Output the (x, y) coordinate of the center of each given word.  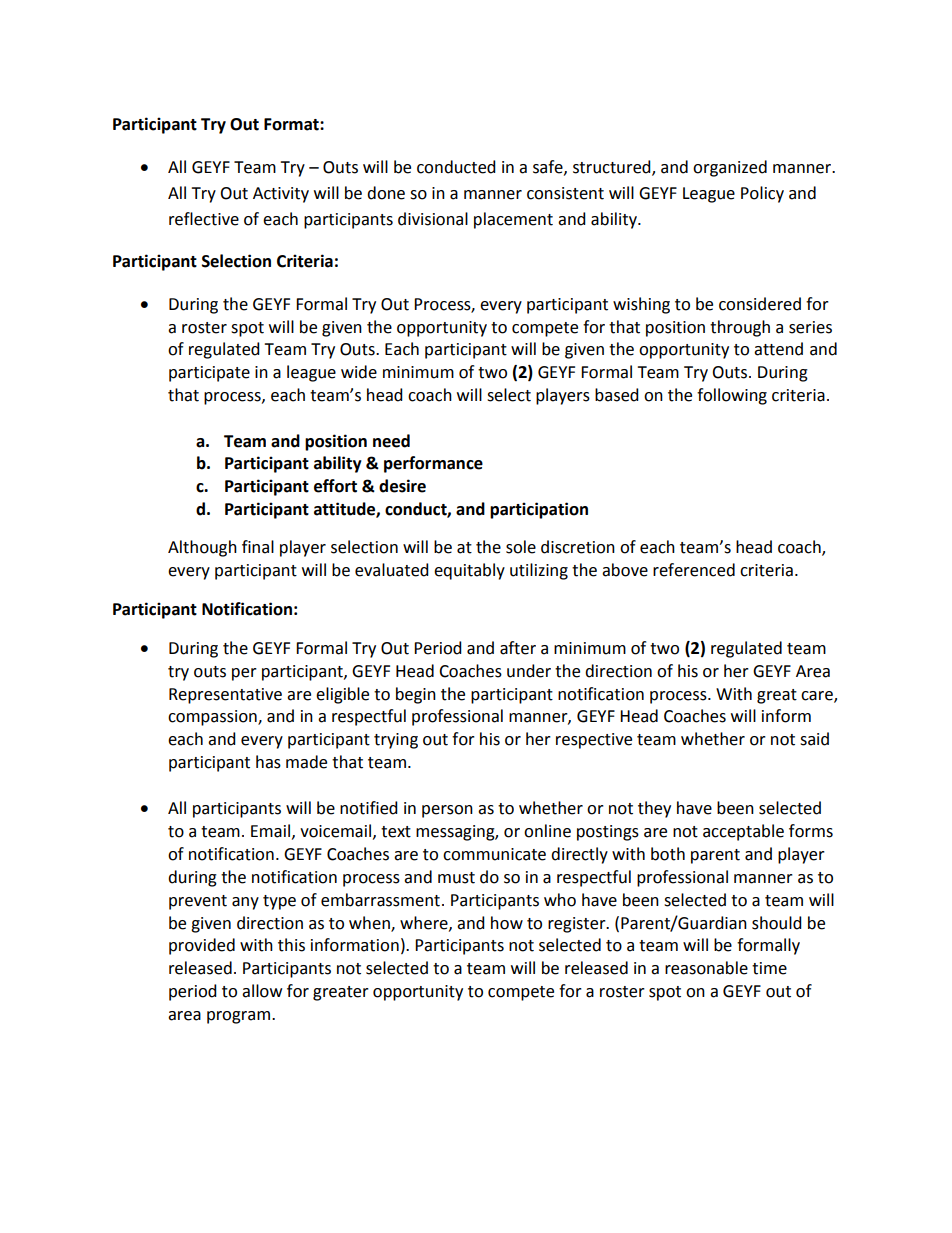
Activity (281, 195)
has (268, 762)
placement (513, 220)
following (732, 396)
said (814, 739)
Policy (762, 194)
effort (335, 486)
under (529, 671)
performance (433, 464)
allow (262, 991)
